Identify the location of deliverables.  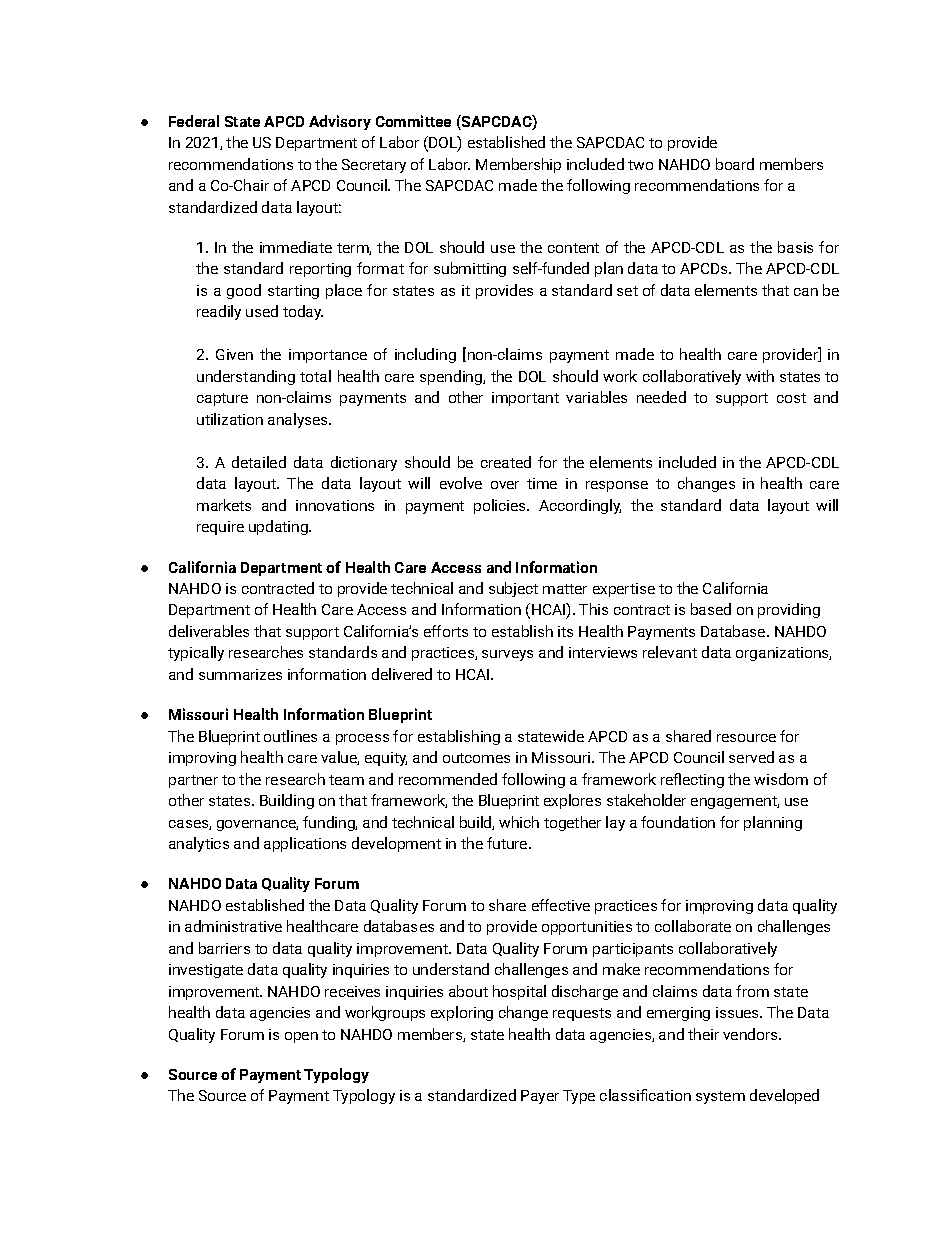
(209, 631).
